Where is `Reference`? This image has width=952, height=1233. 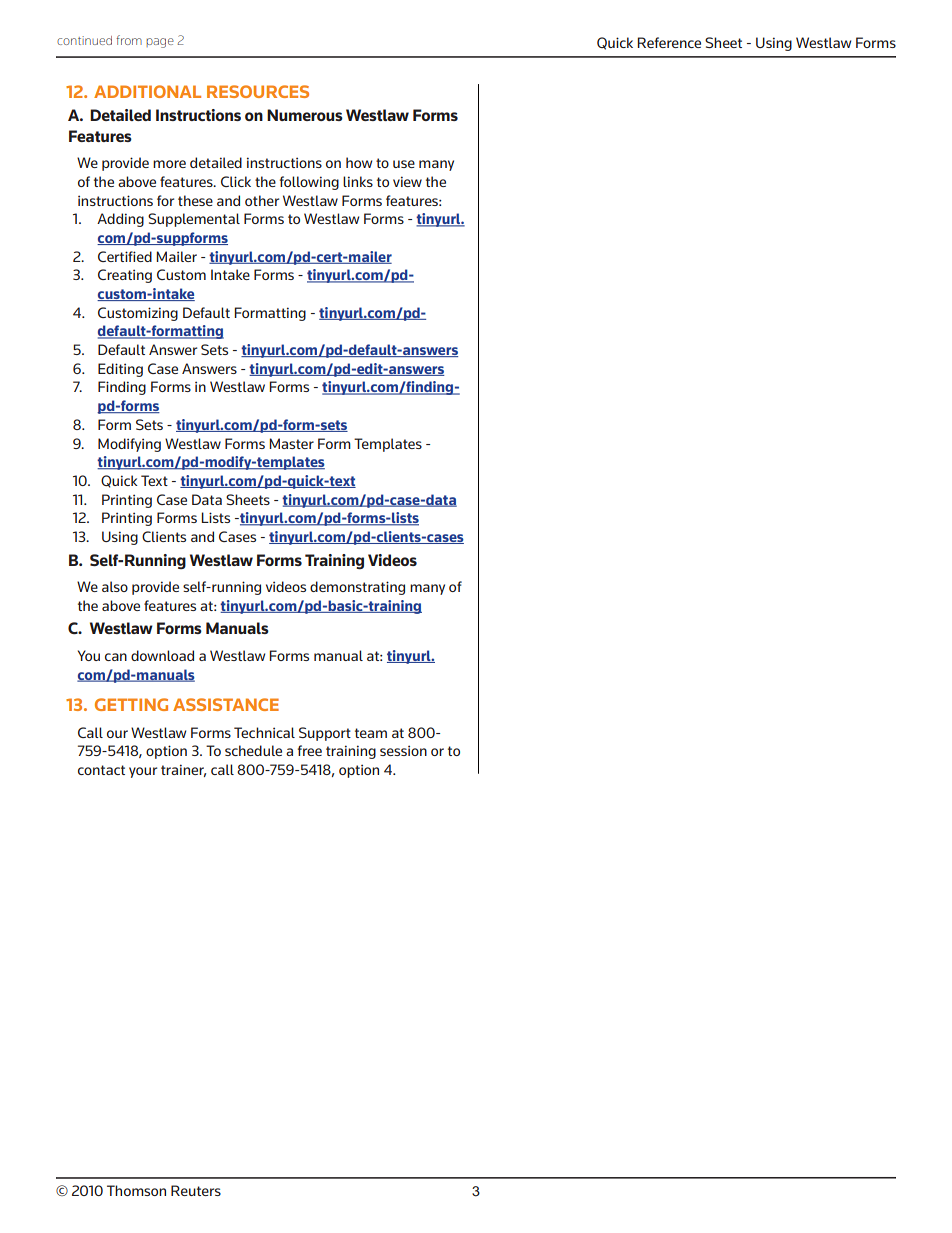
Reference is located at coordinates (669, 42).
